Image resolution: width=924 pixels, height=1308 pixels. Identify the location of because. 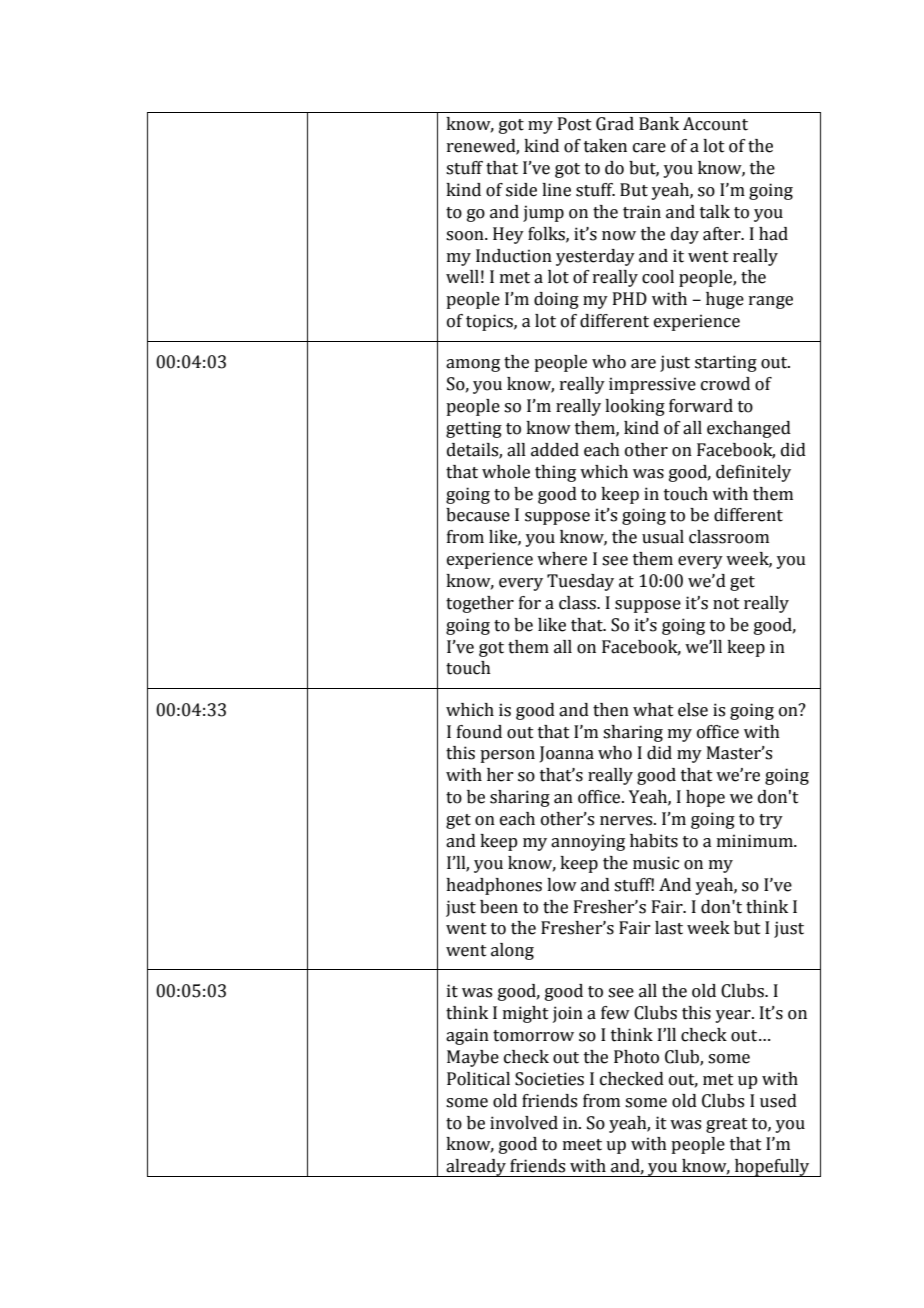
(478, 515).
